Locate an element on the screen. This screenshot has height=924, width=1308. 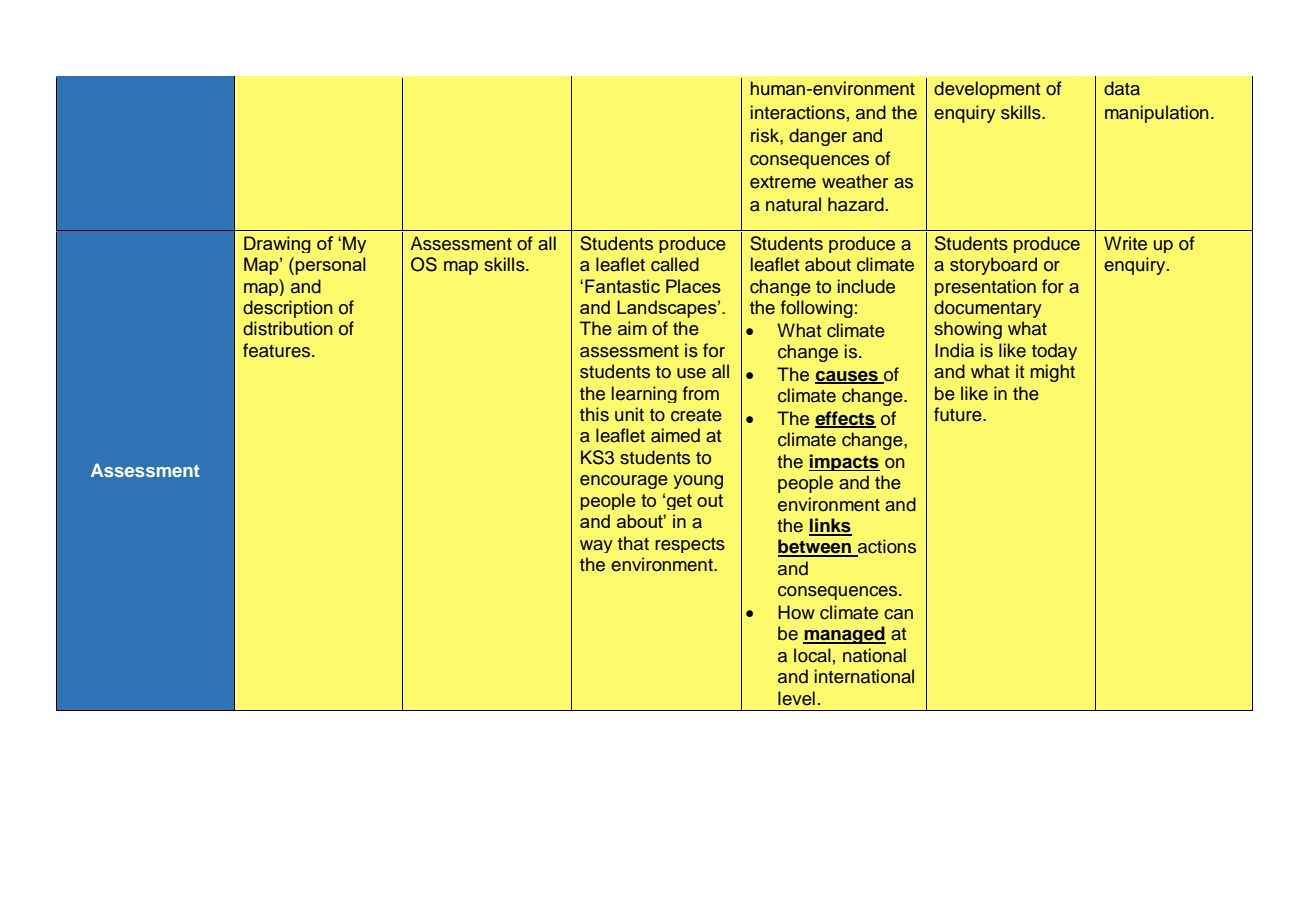
can is located at coordinates (898, 614).
